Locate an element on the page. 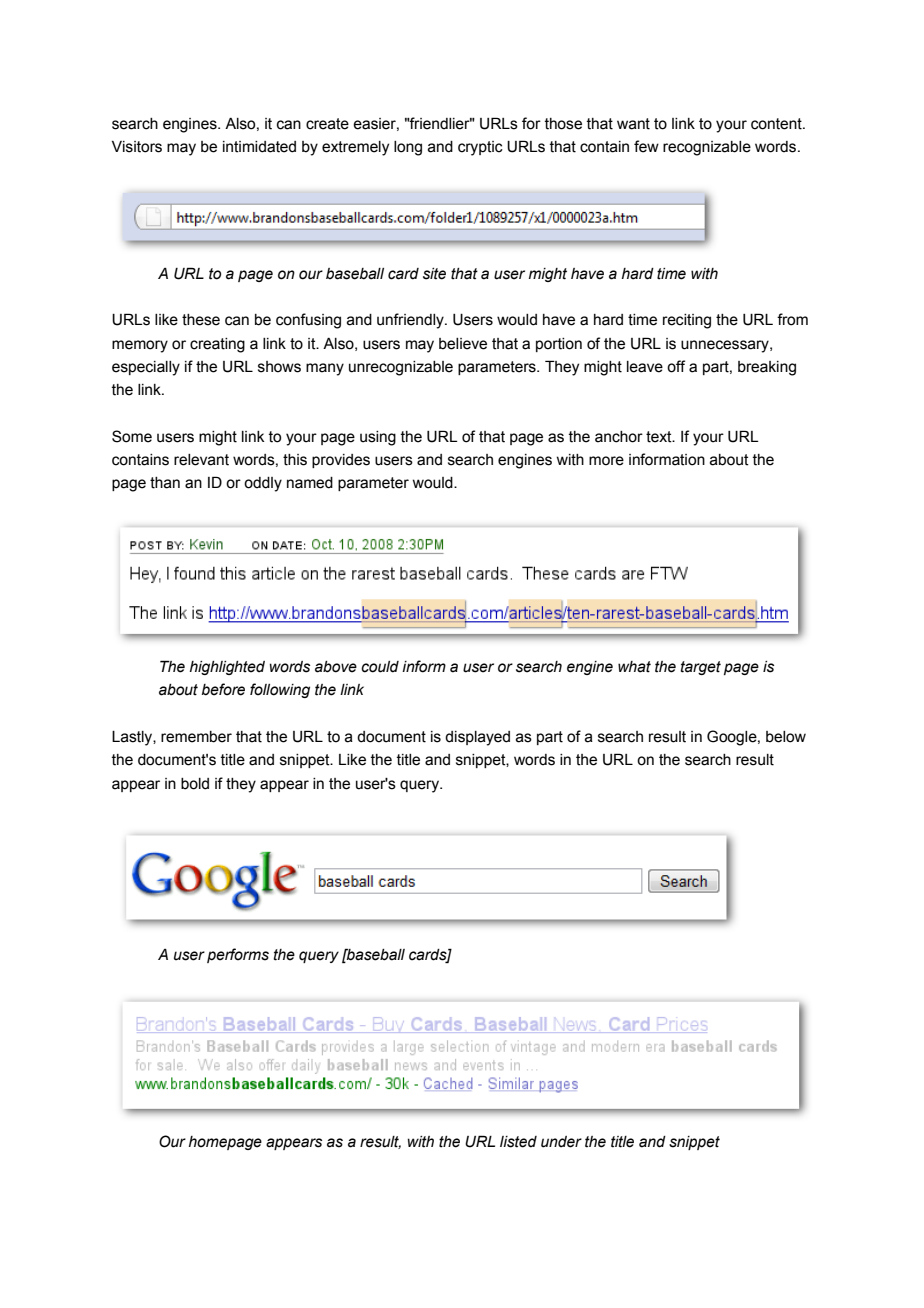  believe is located at coordinates (463, 344).
